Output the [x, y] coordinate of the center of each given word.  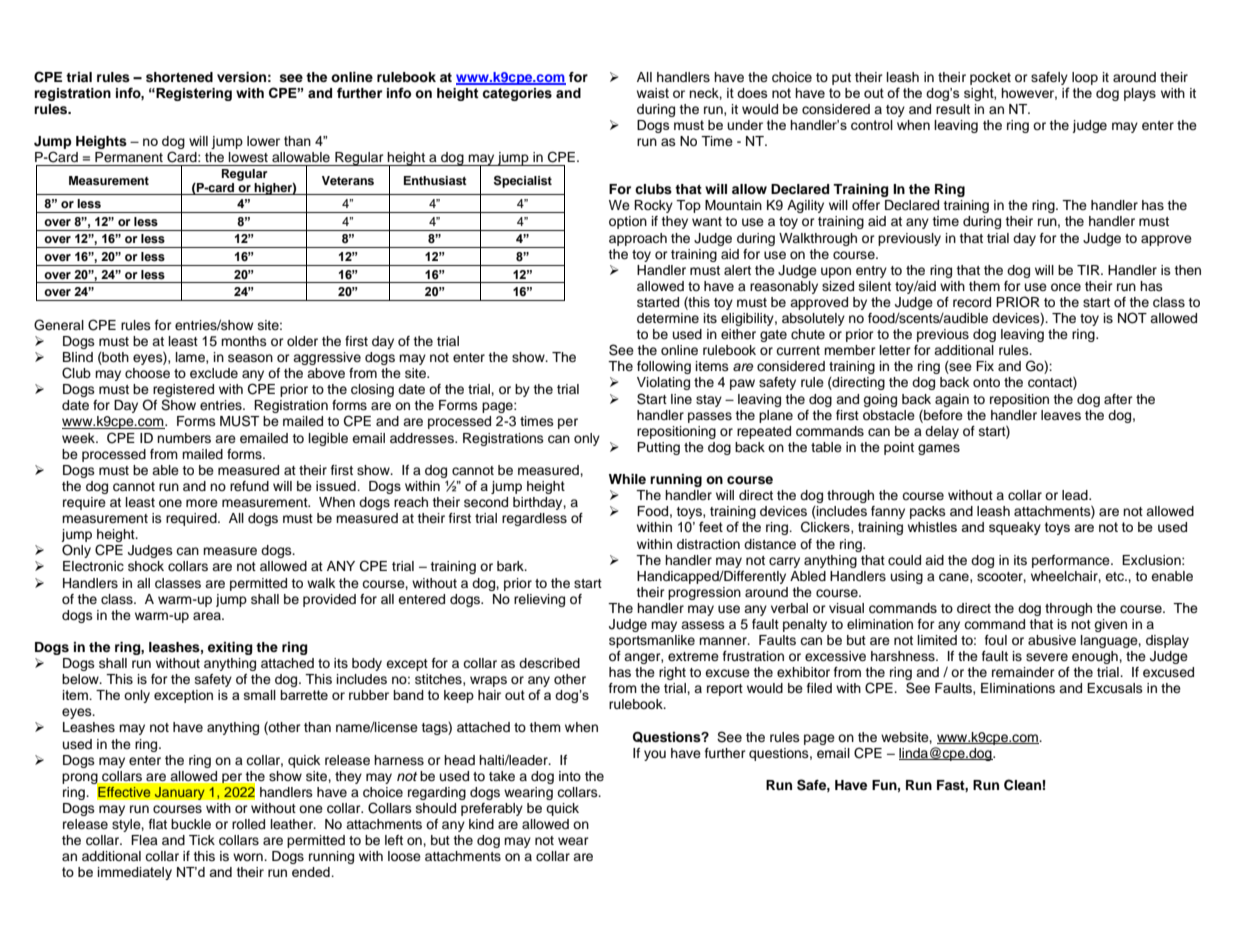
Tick [202, 840]
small [260, 695]
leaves [1061, 415]
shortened [179, 77]
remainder [1023, 672]
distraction [708, 544]
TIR [1089, 270]
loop [1085, 78]
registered [183, 392]
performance [1072, 561]
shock [146, 566]
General [59, 325]
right [672, 673]
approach [638, 239]
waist [653, 93]
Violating [663, 383]
